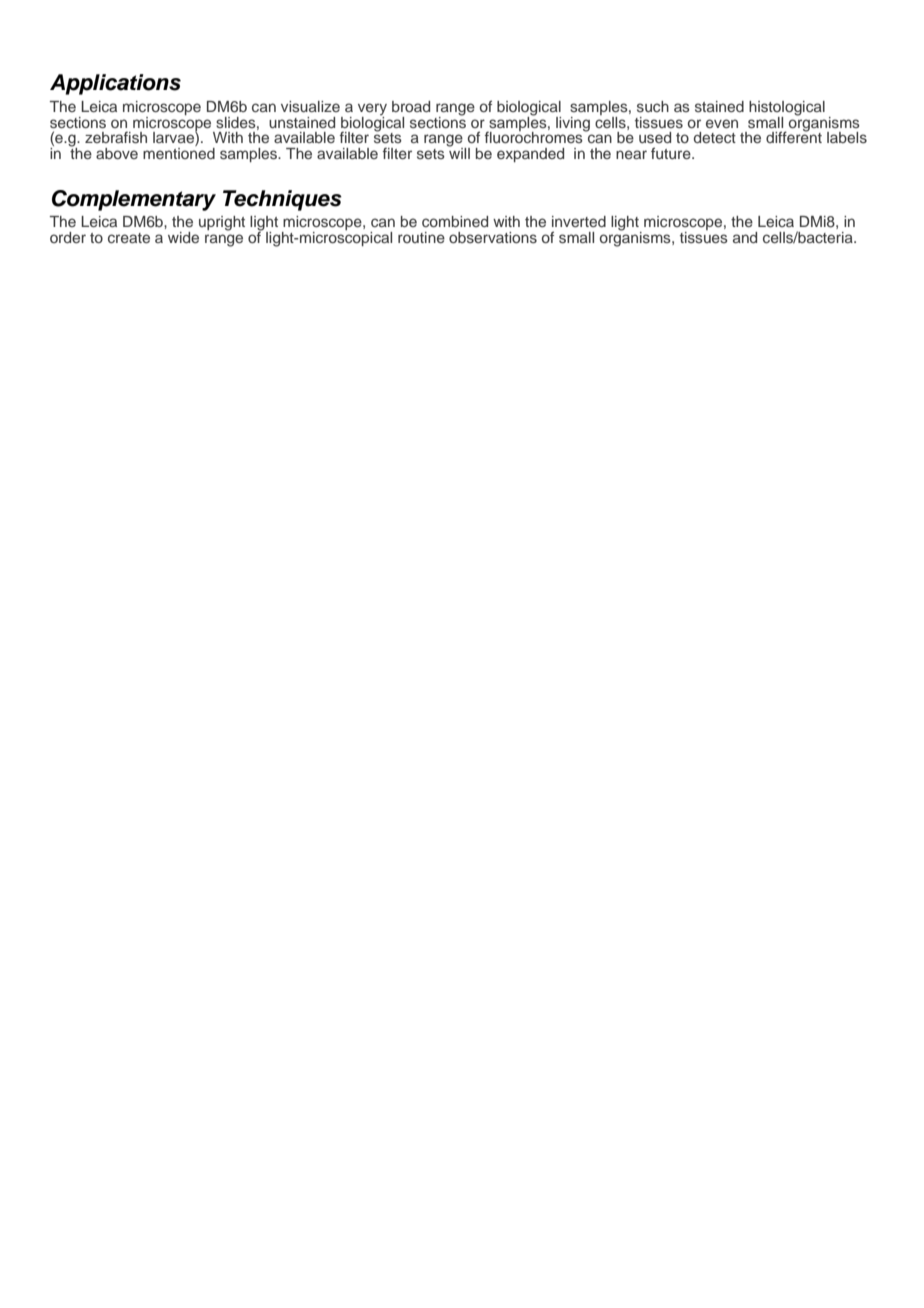 This page has width=924, height=1308. I want to click on will, so click(458, 152).
